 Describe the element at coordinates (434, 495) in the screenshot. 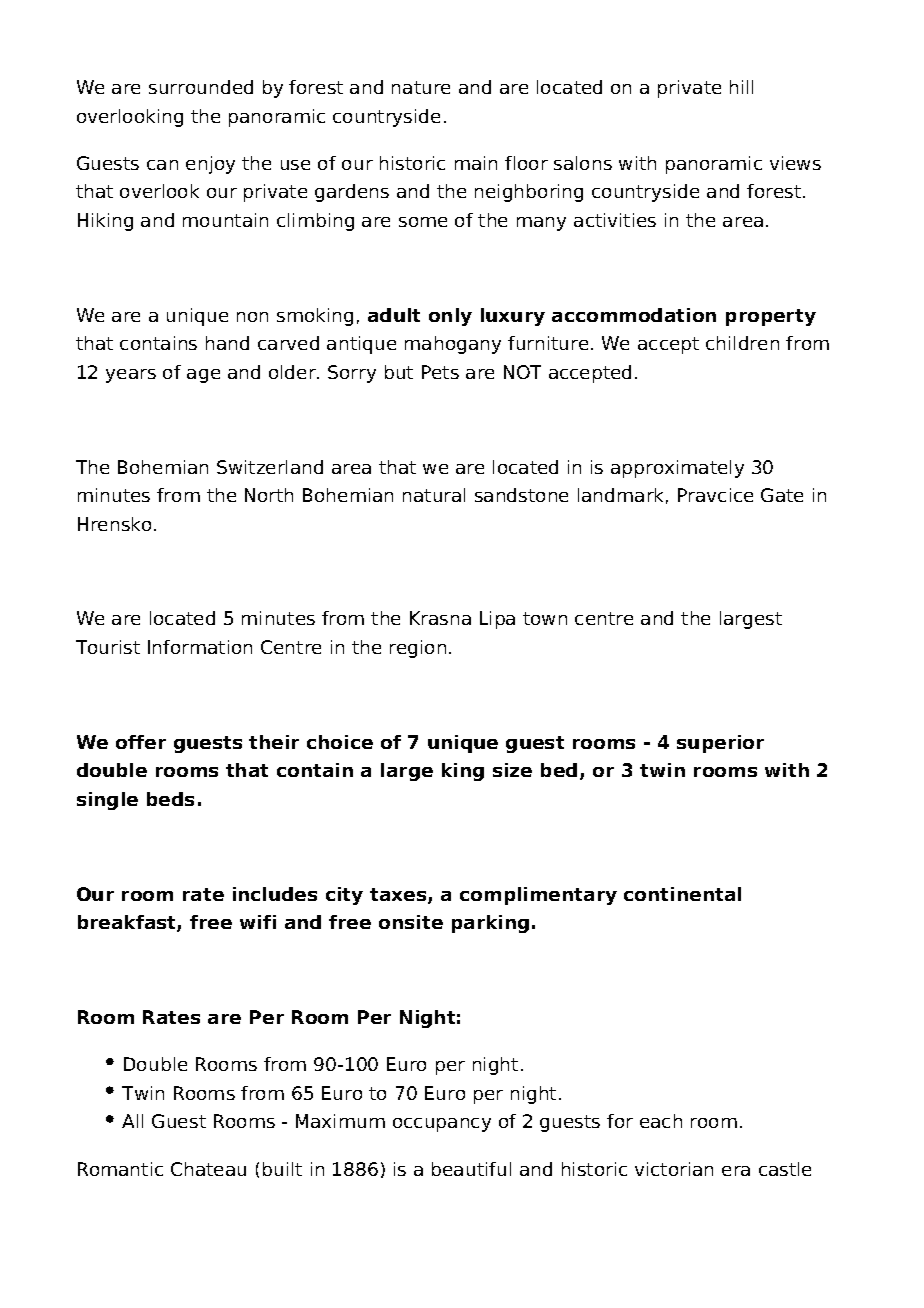

I see `natural` at that location.
